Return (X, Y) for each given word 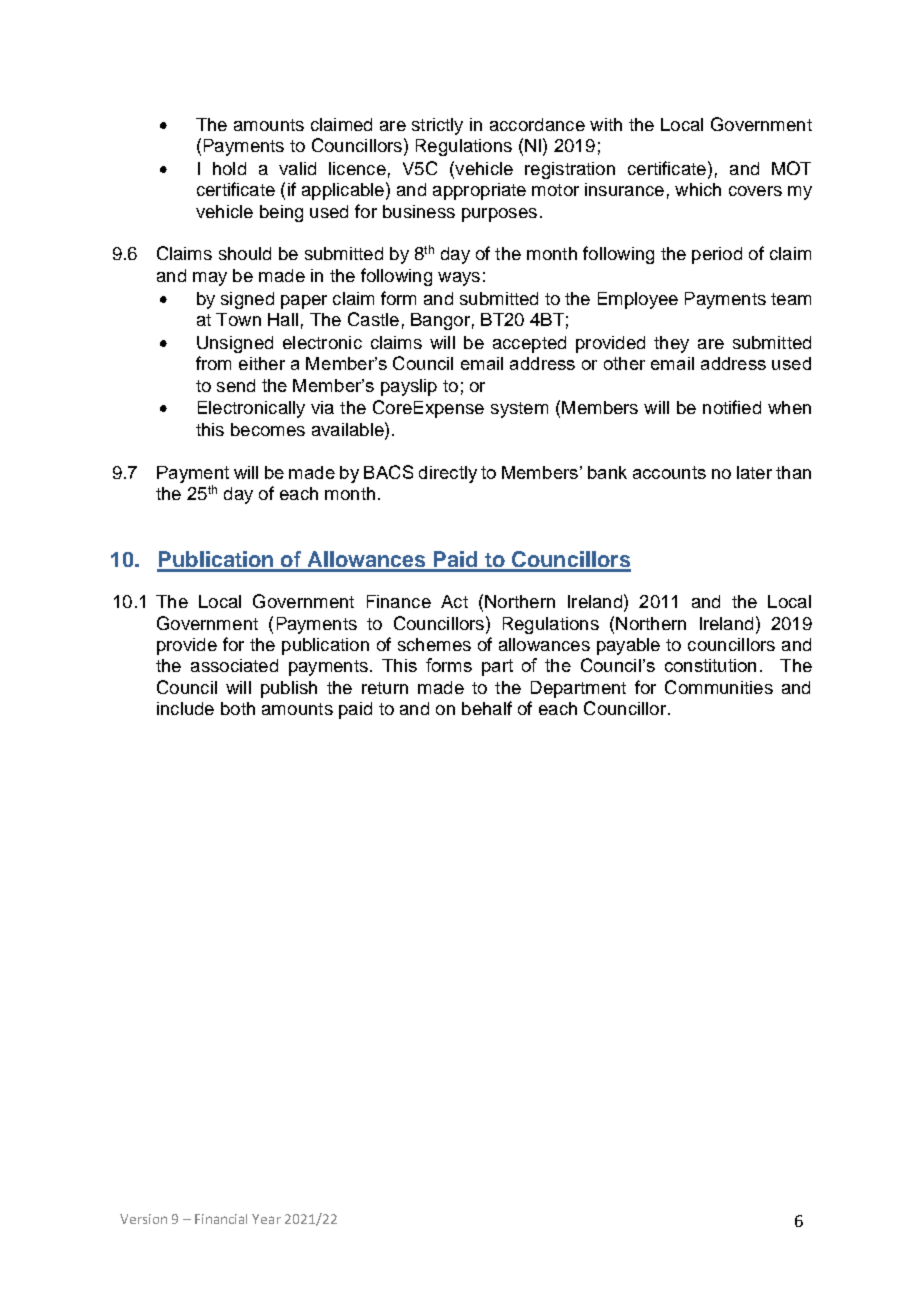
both (238, 708)
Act (454, 601)
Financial (221, 1219)
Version (143, 1219)
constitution (710, 665)
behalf (487, 708)
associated (234, 665)
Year (266, 1219)
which (698, 189)
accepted (529, 344)
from (213, 363)
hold (229, 168)
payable (628, 646)
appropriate (479, 191)
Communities (719, 687)
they (671, 344)
